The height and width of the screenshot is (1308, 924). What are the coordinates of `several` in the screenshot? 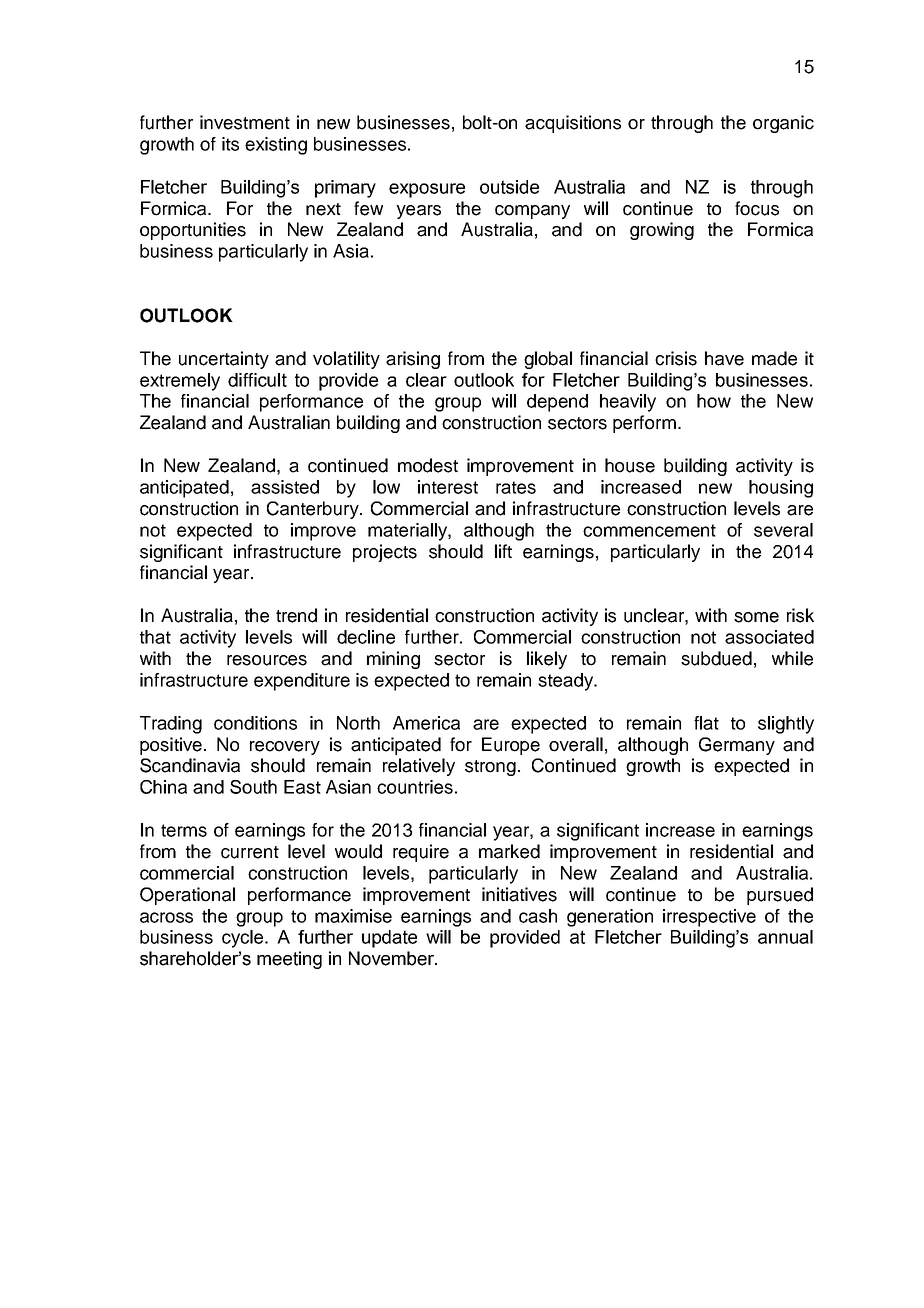 It's located at (783, 530).
